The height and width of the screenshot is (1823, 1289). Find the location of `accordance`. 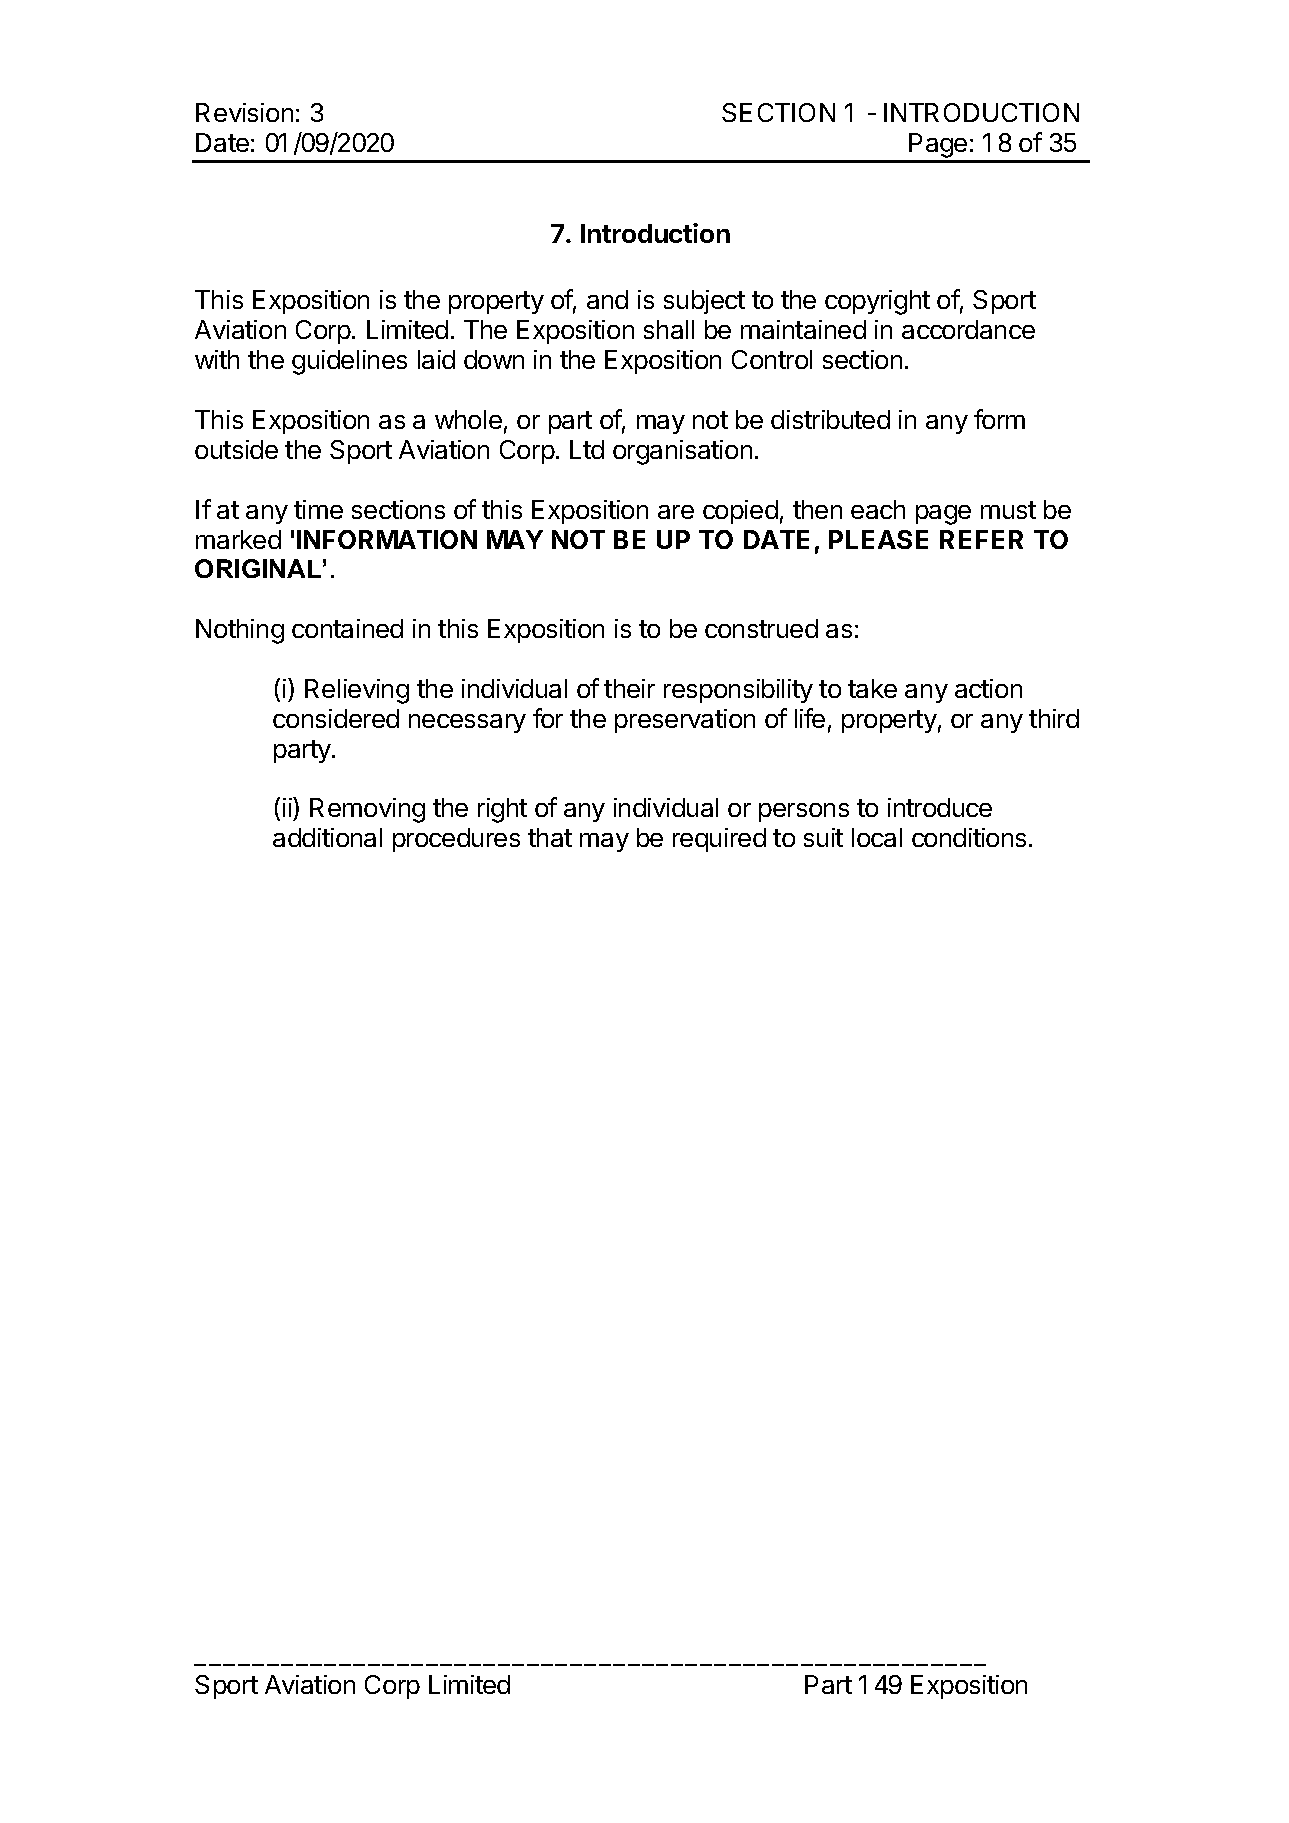

accordance is located at coordinates (968, 329).
